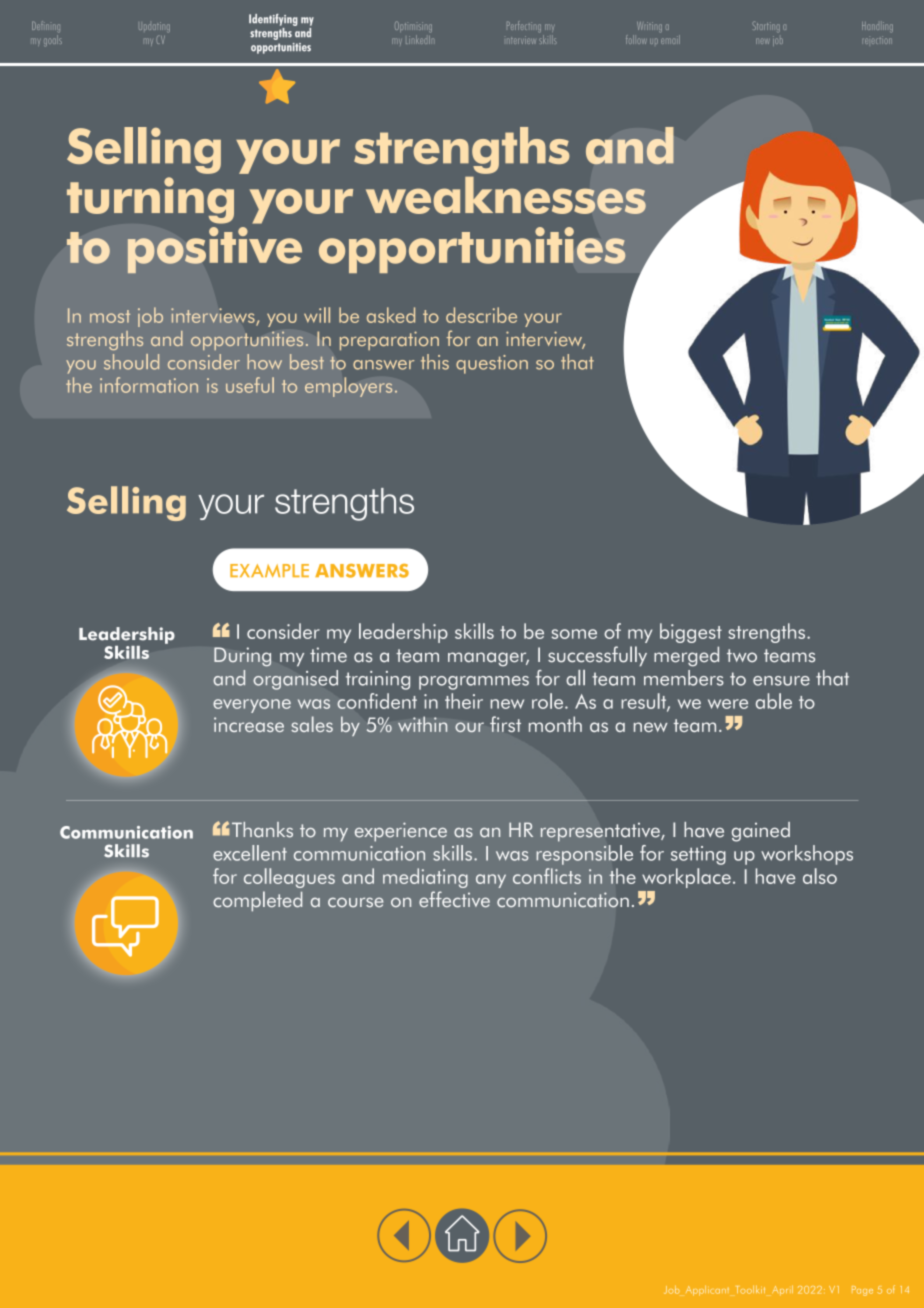 The height and width of the screenshot is (1308, 924). Describe the element at coordinates (492, 364) in the screenshot. I see `question` at that location.
